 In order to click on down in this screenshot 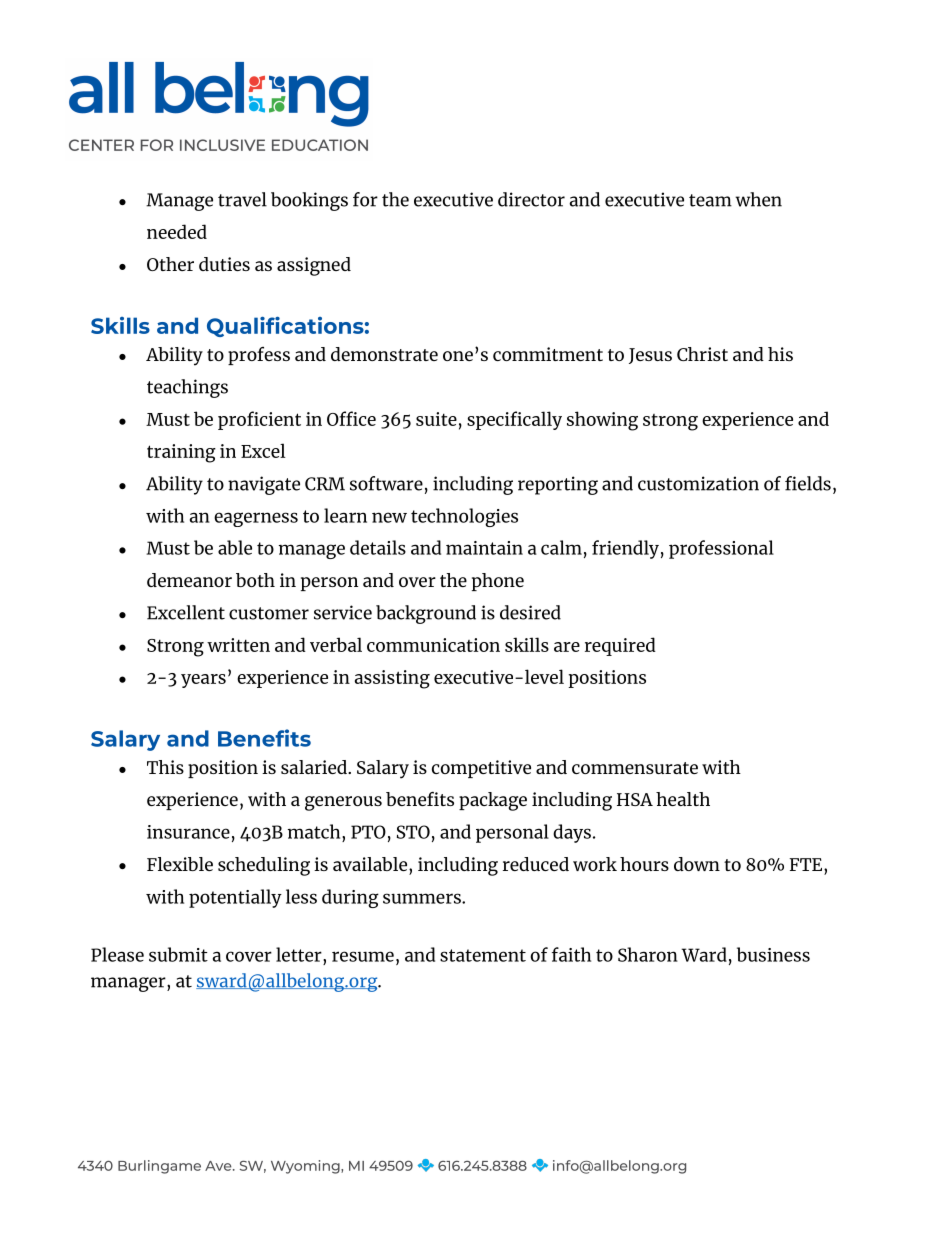, I will do `click(697, 864)`.
